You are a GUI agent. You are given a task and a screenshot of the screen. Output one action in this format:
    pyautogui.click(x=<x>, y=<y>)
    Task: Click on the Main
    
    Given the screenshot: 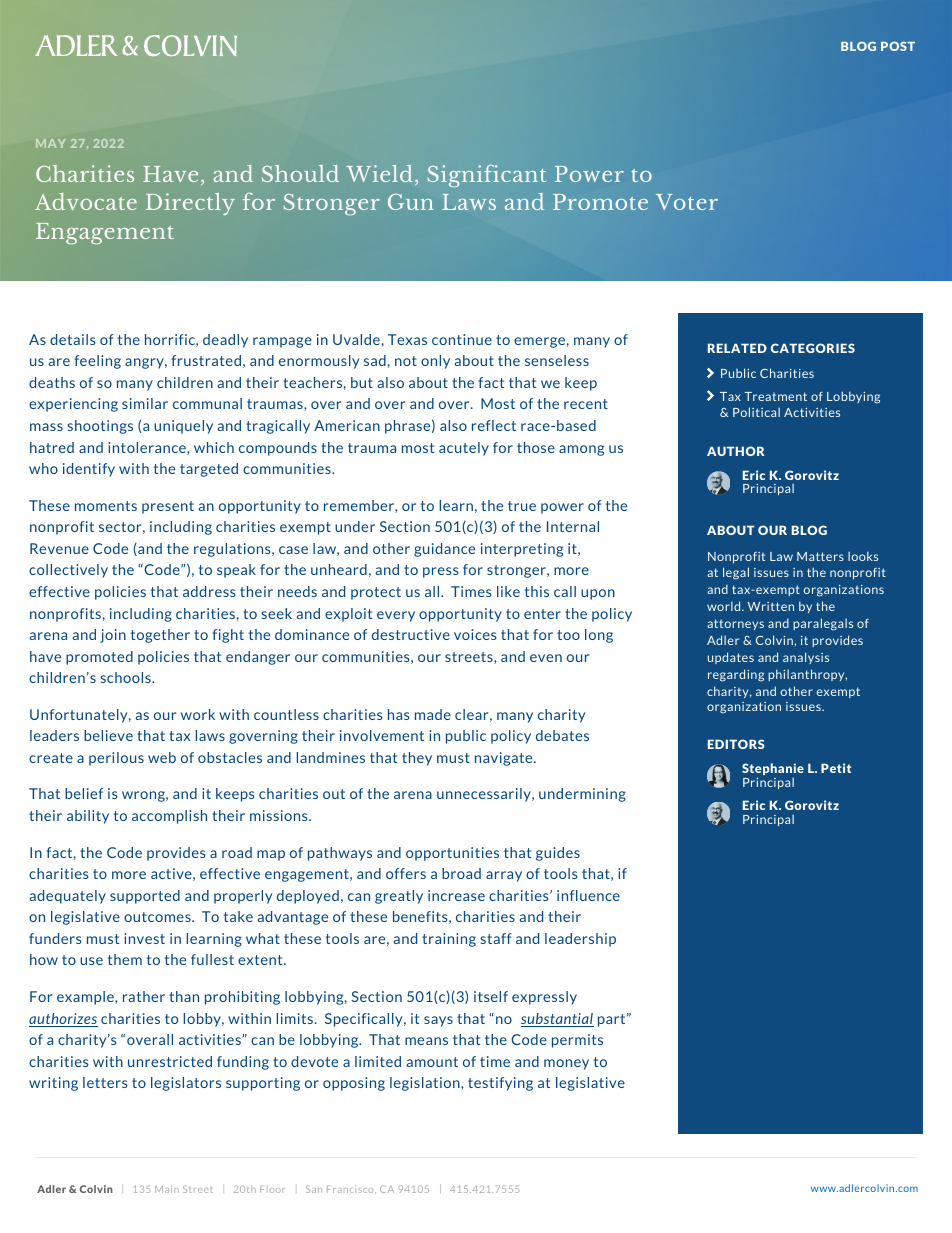 What is the action you would take?
    pyautogui.click(x=167, y=1189)
